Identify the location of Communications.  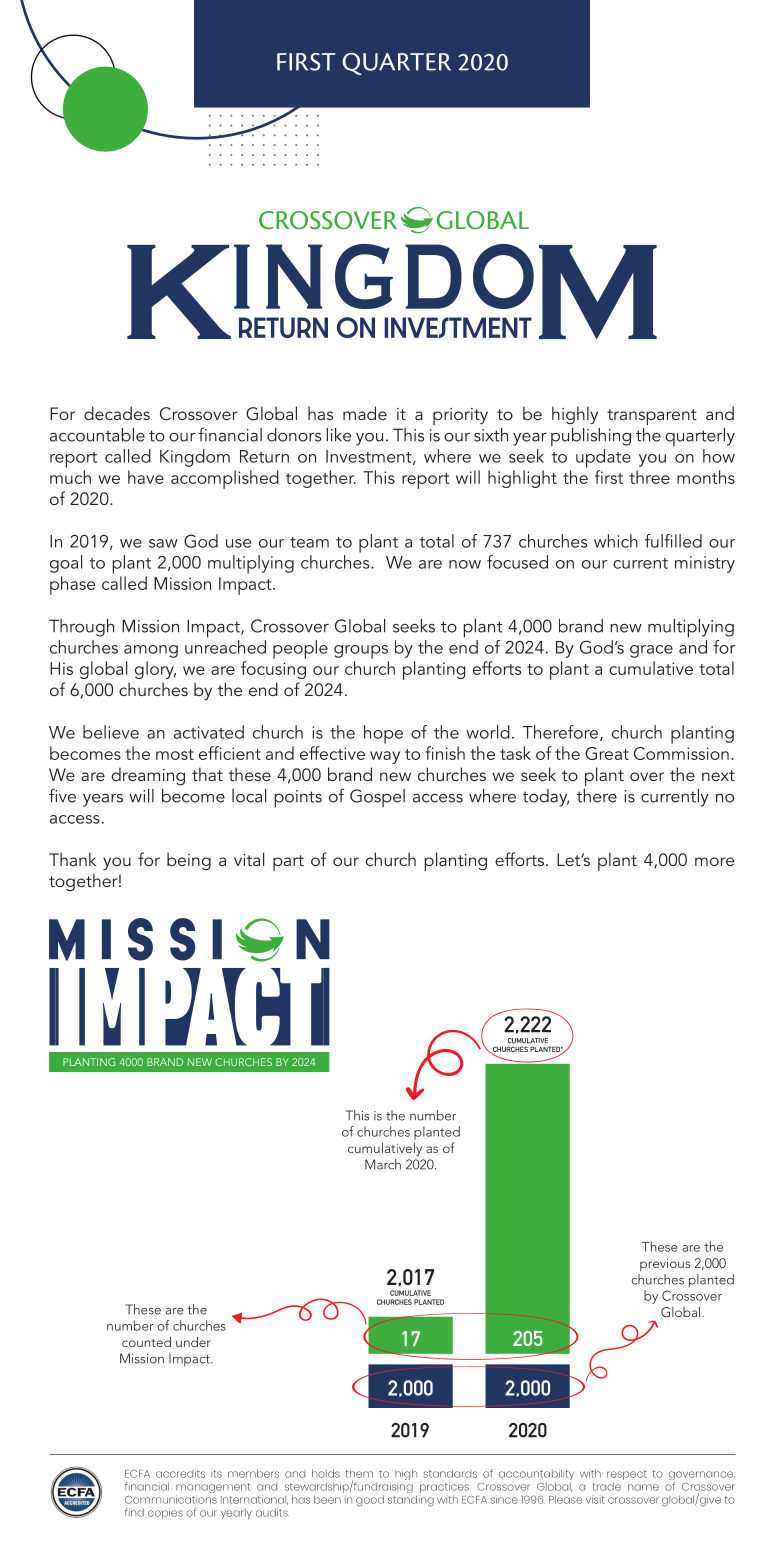
(171, 1499).
